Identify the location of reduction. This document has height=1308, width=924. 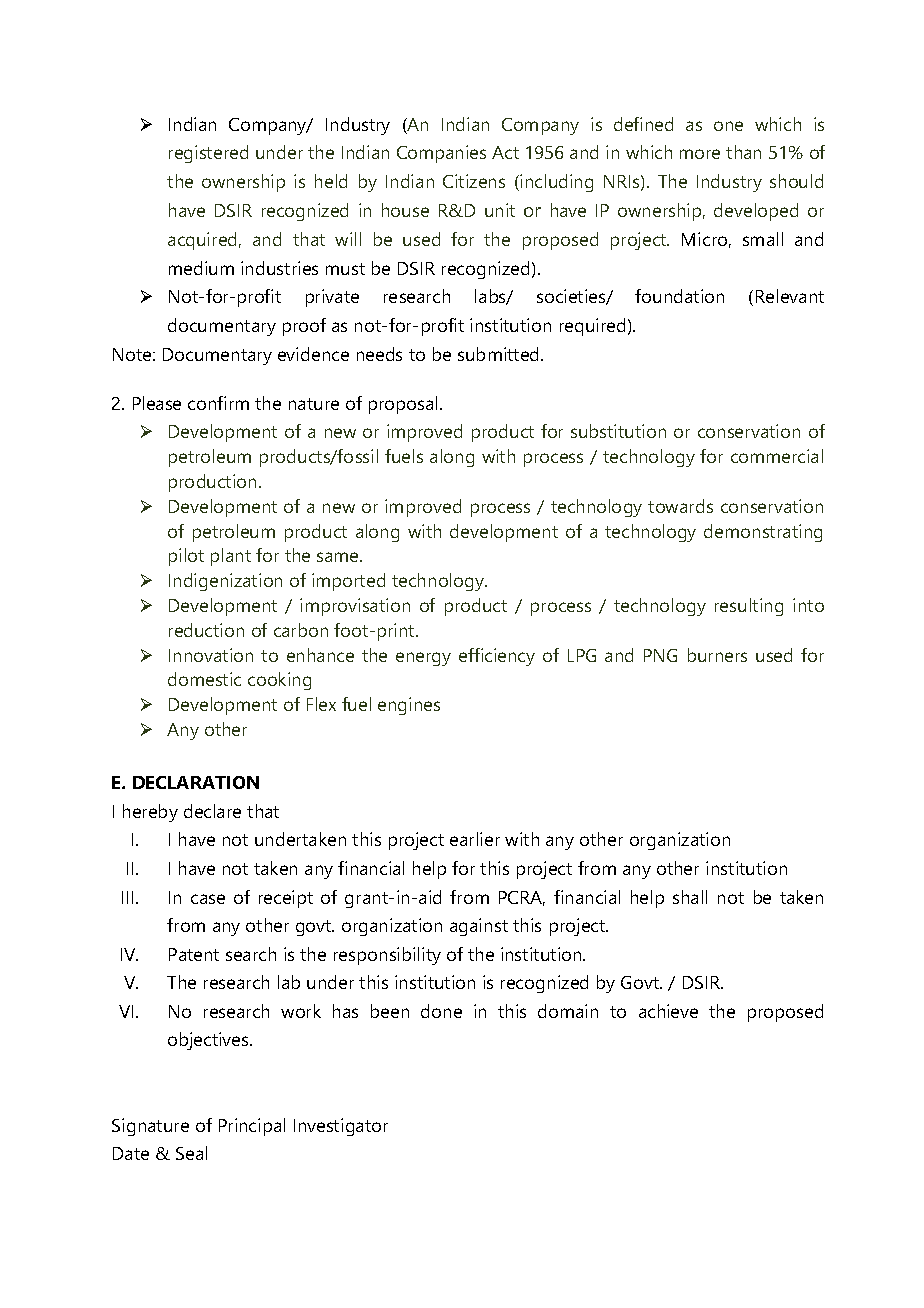
(206, 630).
